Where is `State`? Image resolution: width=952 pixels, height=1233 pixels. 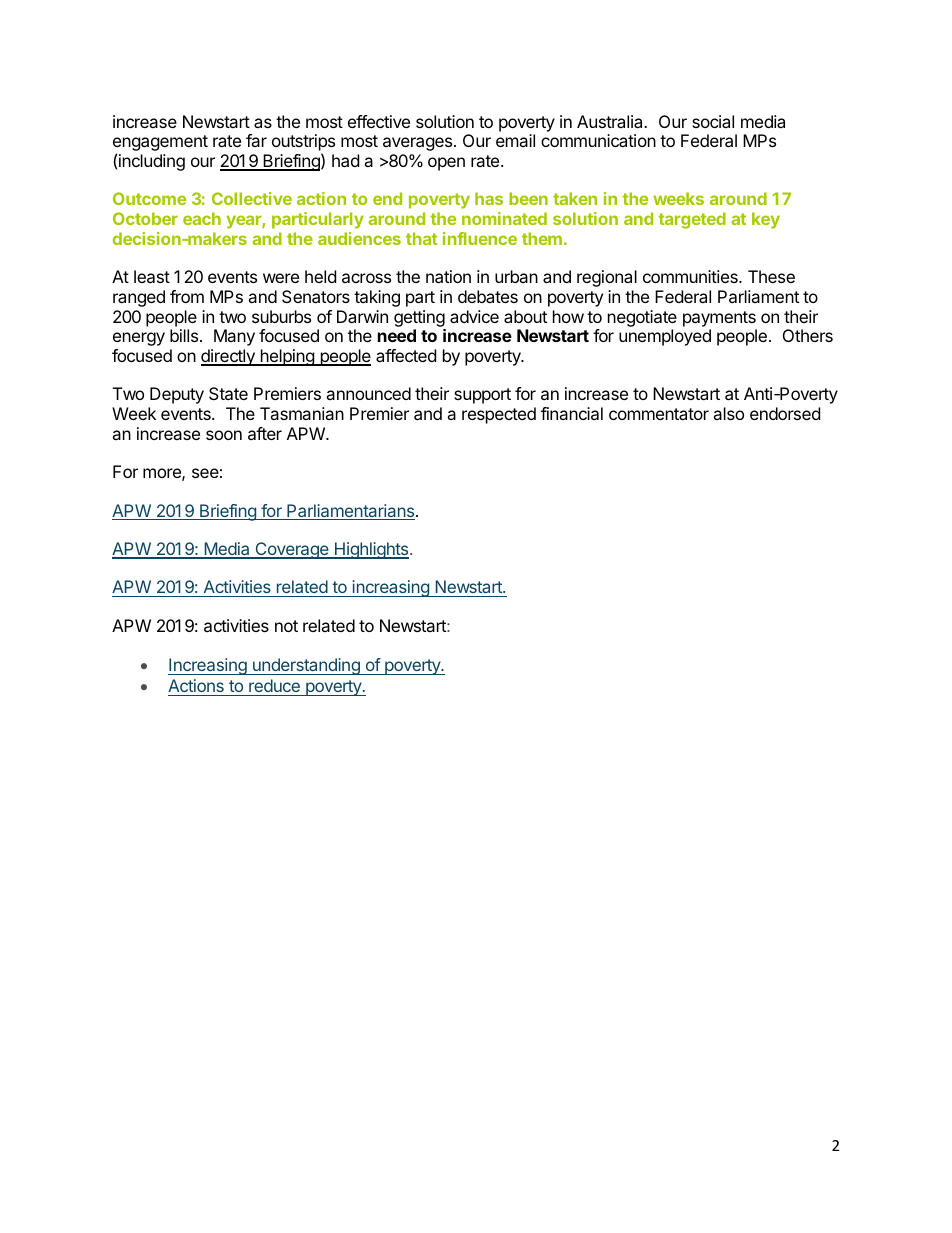
State is located at coordinates (228, 393).
